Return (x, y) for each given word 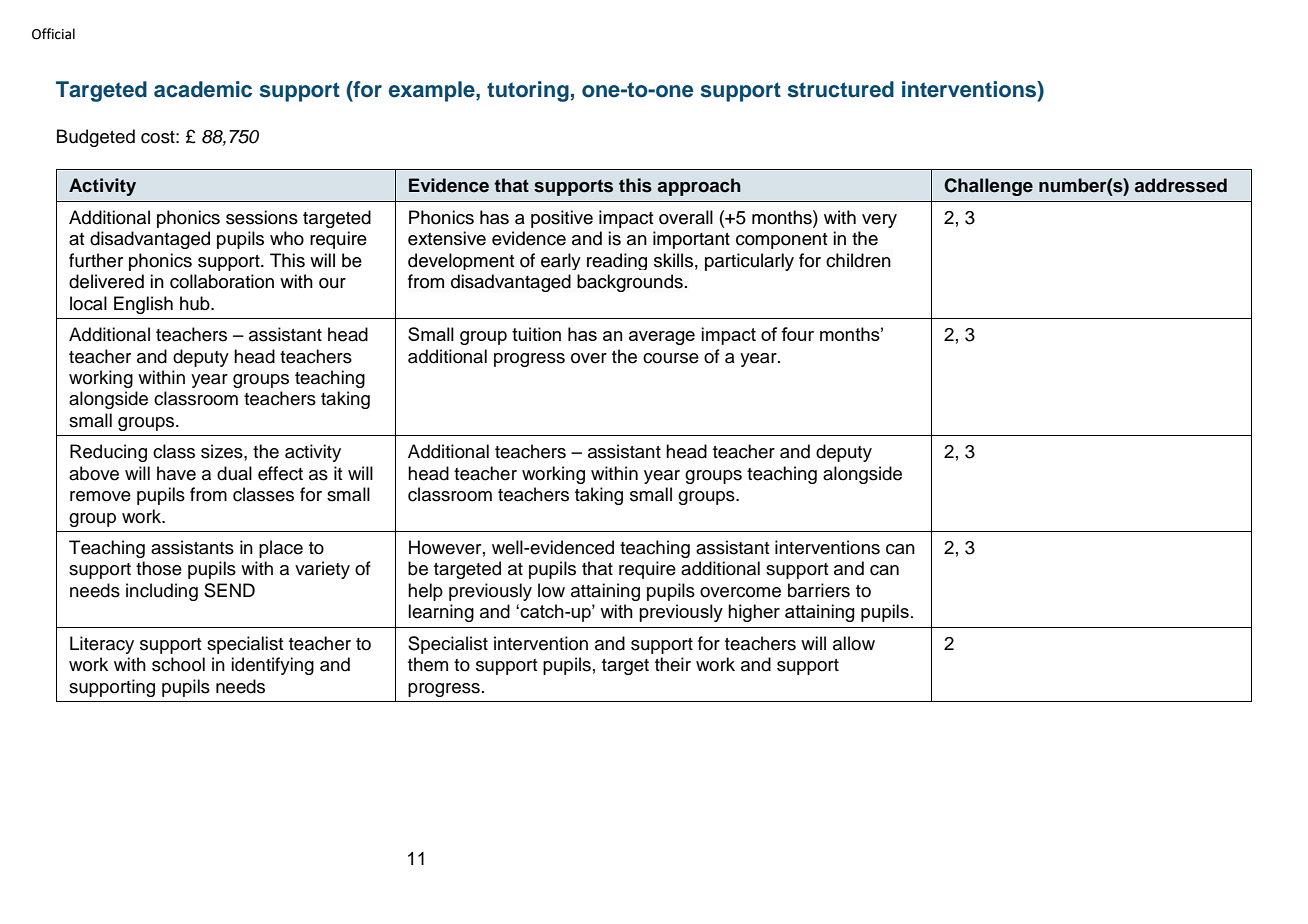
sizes (223, 451)
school (178, 664)
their (673, 664)
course (671, 358)
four (797, 334)
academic (203, 89)
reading (617, 261)
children (858, 260)
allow (854, 643)
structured (841, 89)
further (96, 260)
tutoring (528, 91)
